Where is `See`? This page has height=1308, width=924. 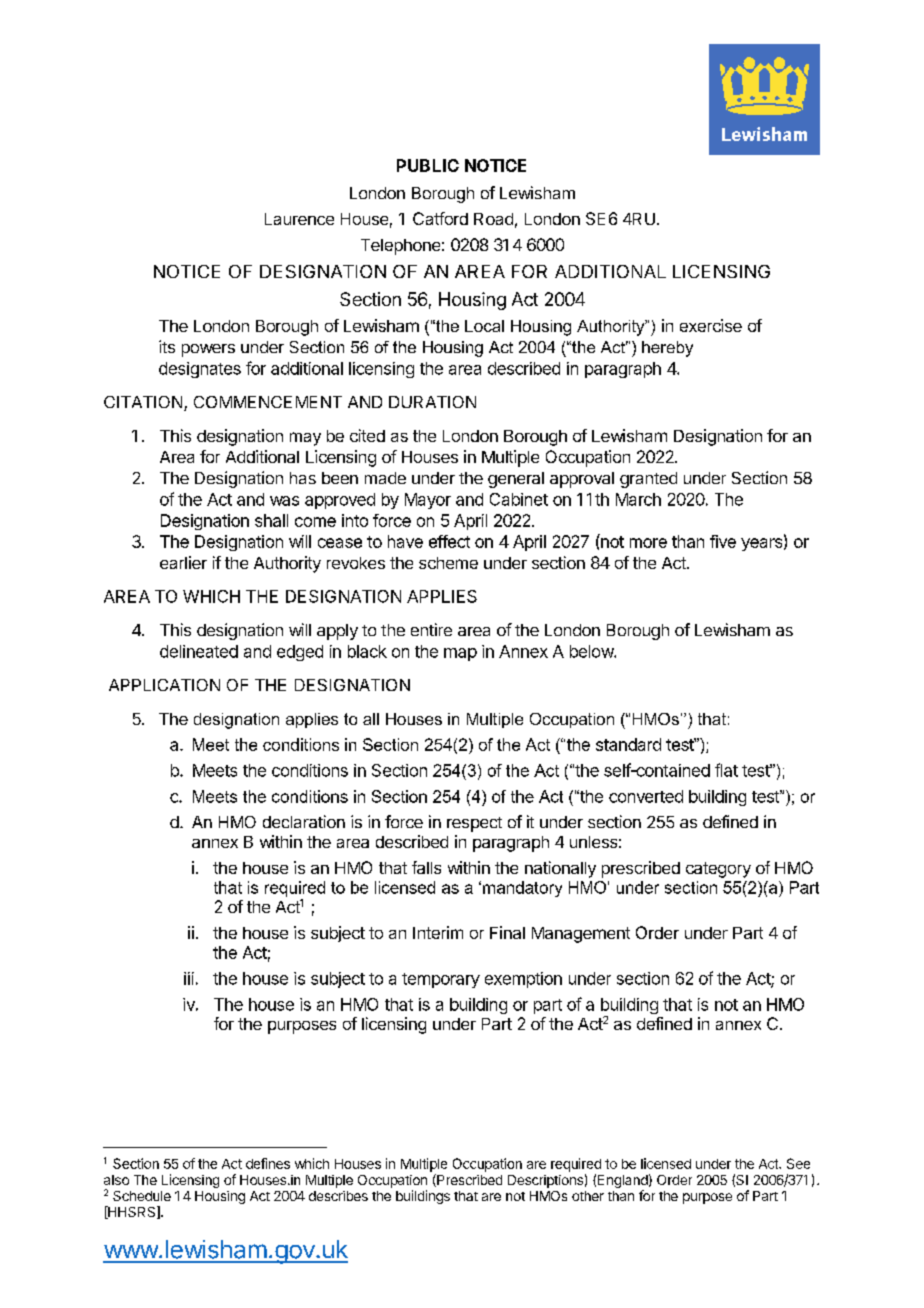 See is located at coordinates (798, 1163).
